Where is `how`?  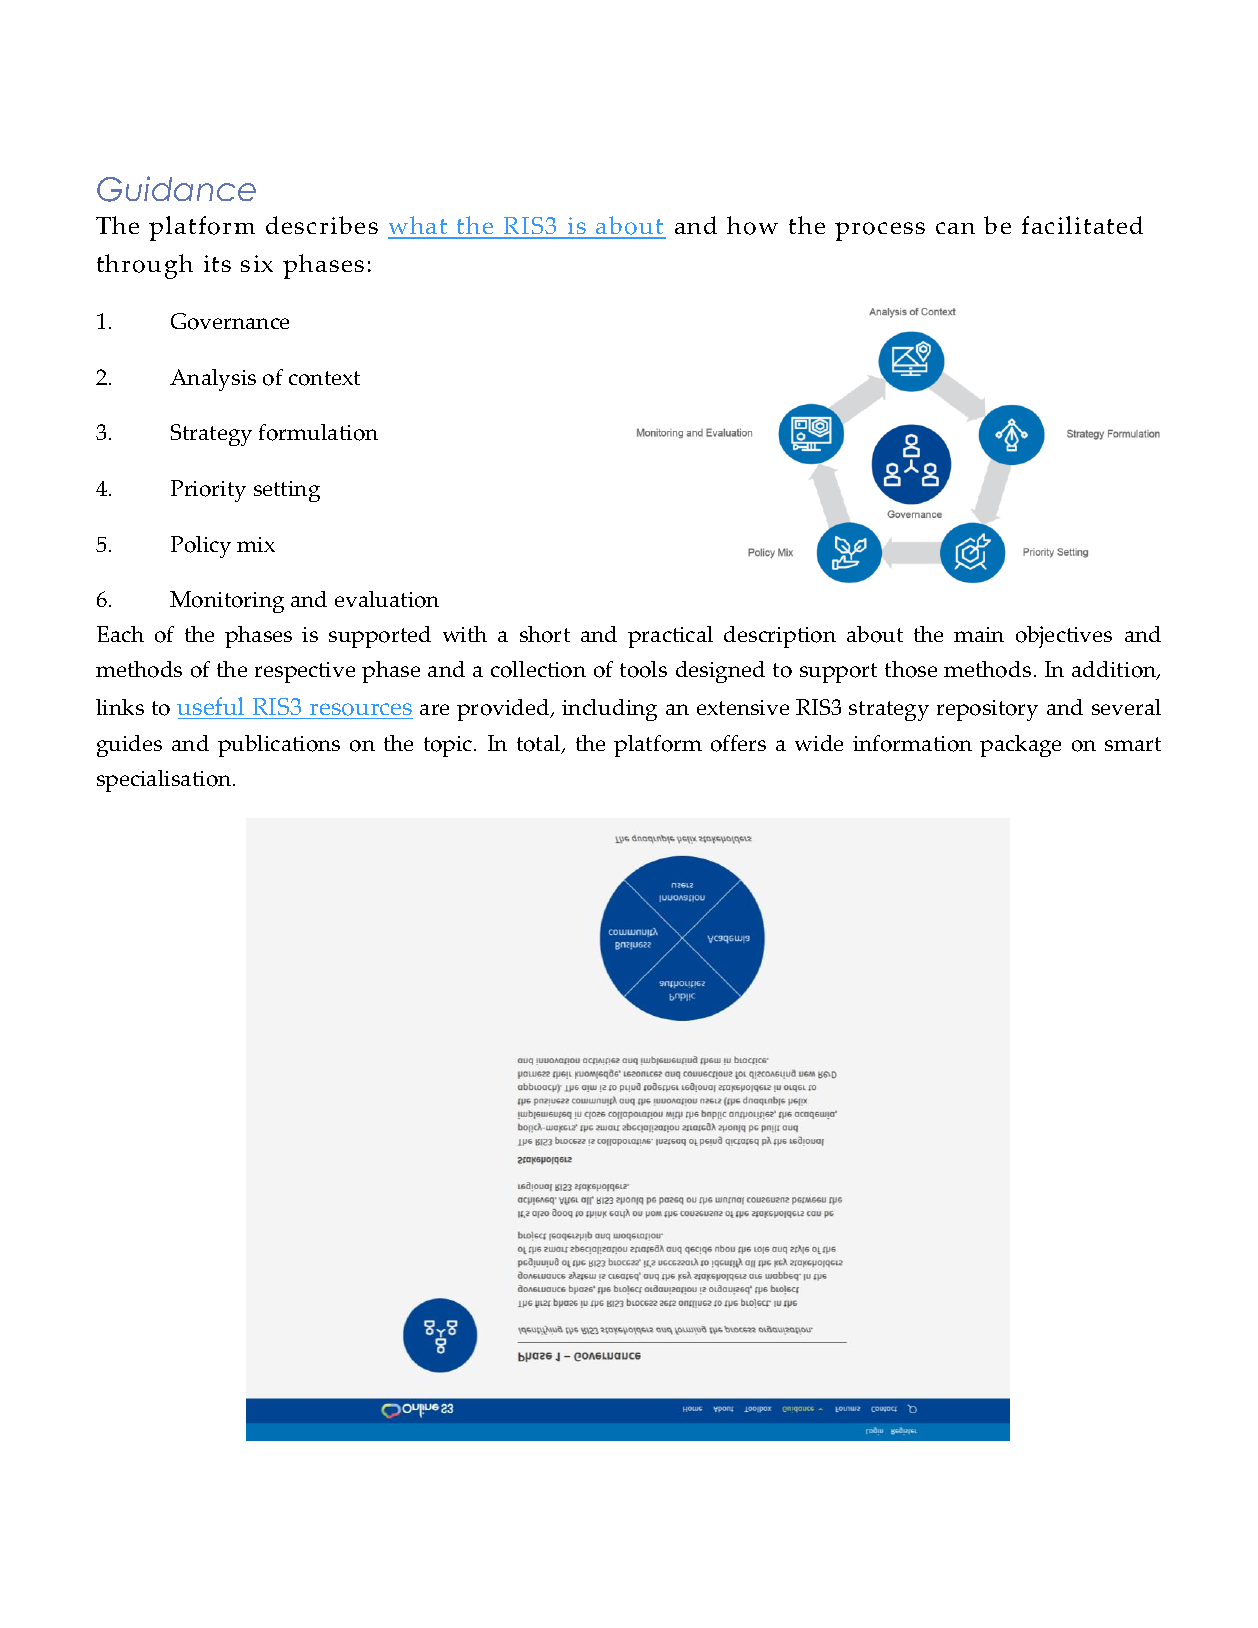 how is located at coordinates (752, 225).
